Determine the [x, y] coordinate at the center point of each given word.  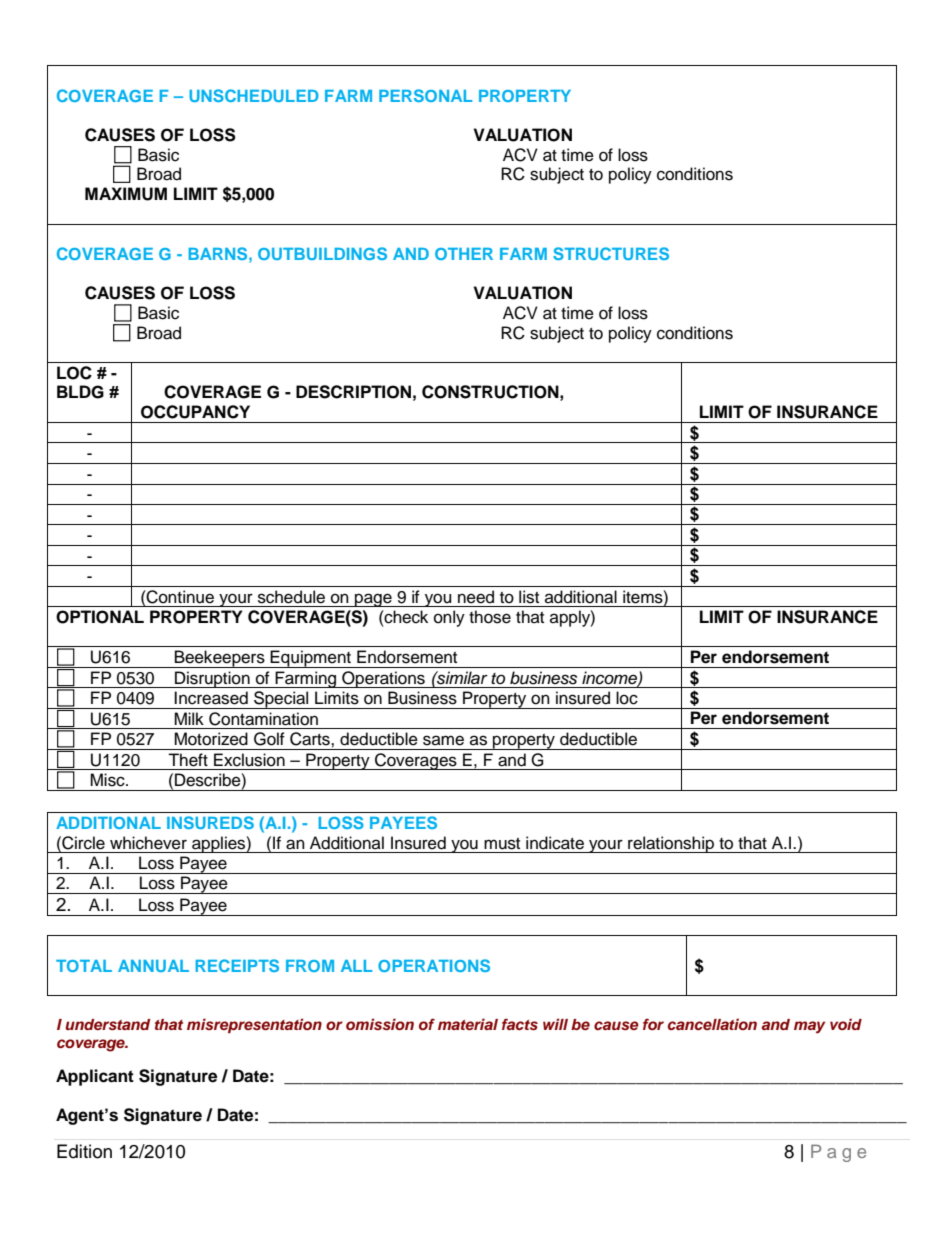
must [502, 844]
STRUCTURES [611, 253]
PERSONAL [425, 95]
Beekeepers [220, 659]
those [490, 617]
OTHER [464, 254]
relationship [671, 844]
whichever [148, 843]
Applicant [95, 1077]
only [449, 618]
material [468, 1024]
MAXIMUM [126, 194]
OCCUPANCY [195, 412]
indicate [555, 843]
